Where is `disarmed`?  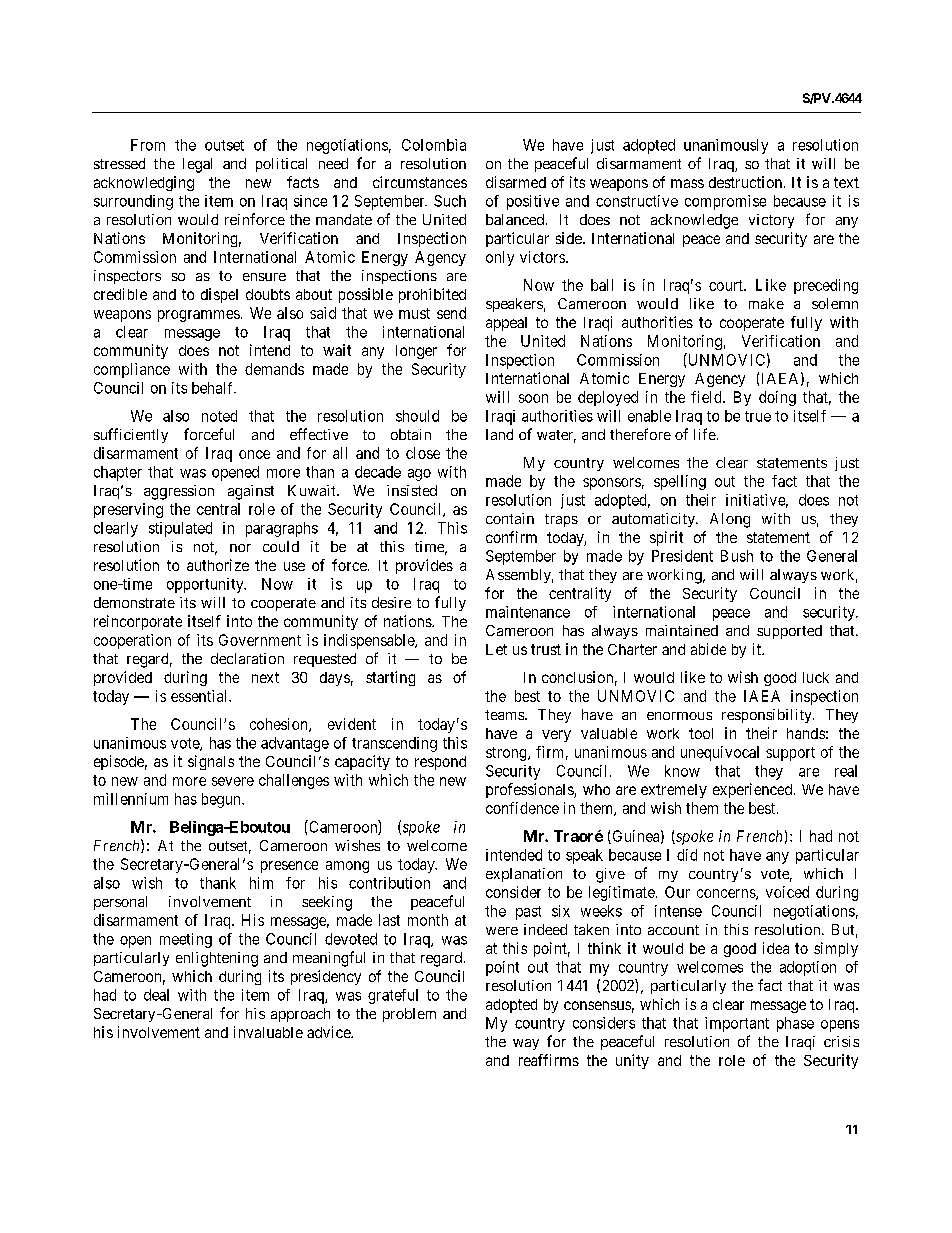
disarmed is located at coordinates (516, 182).
